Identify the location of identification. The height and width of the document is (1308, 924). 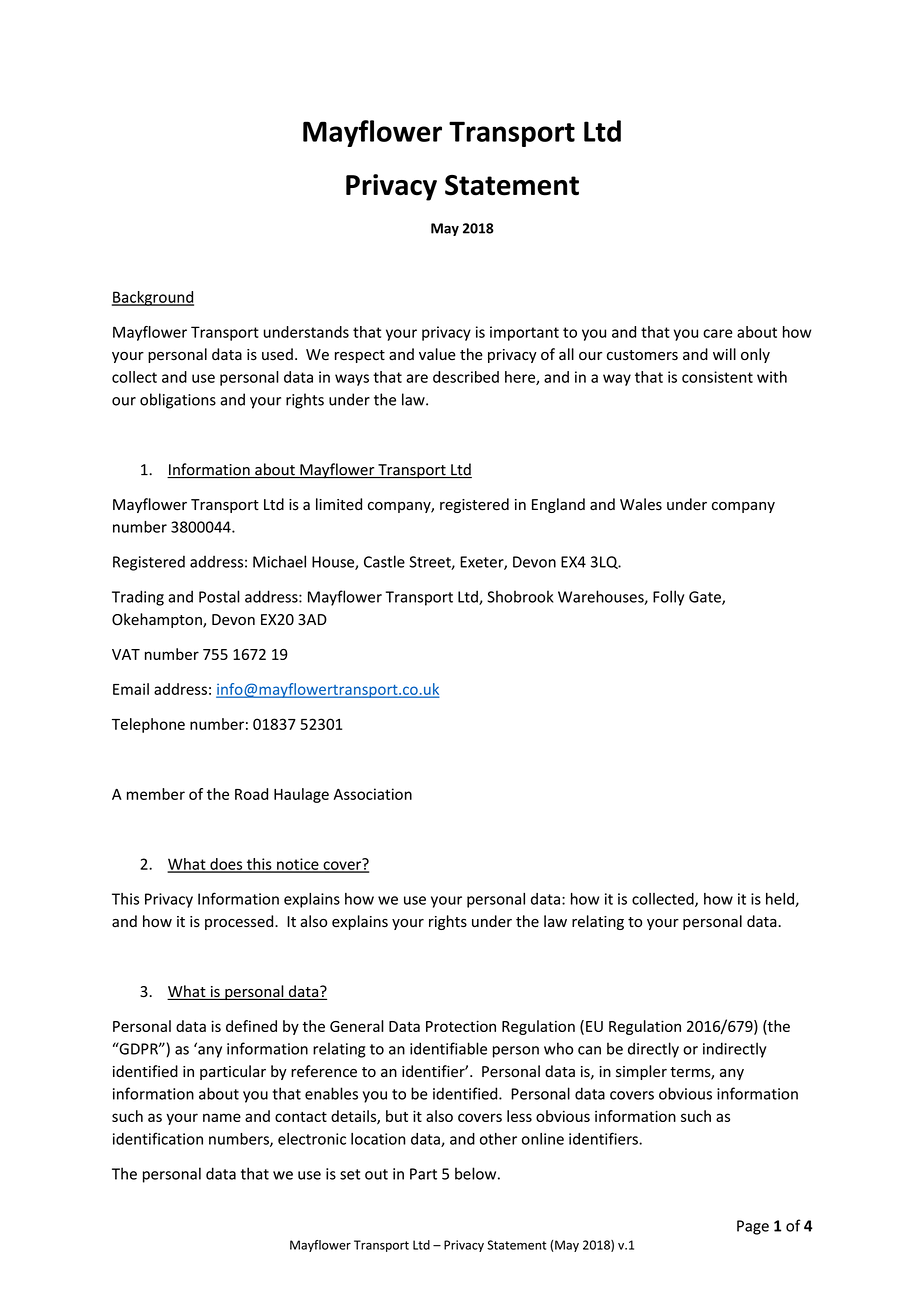
(158, 1138).
